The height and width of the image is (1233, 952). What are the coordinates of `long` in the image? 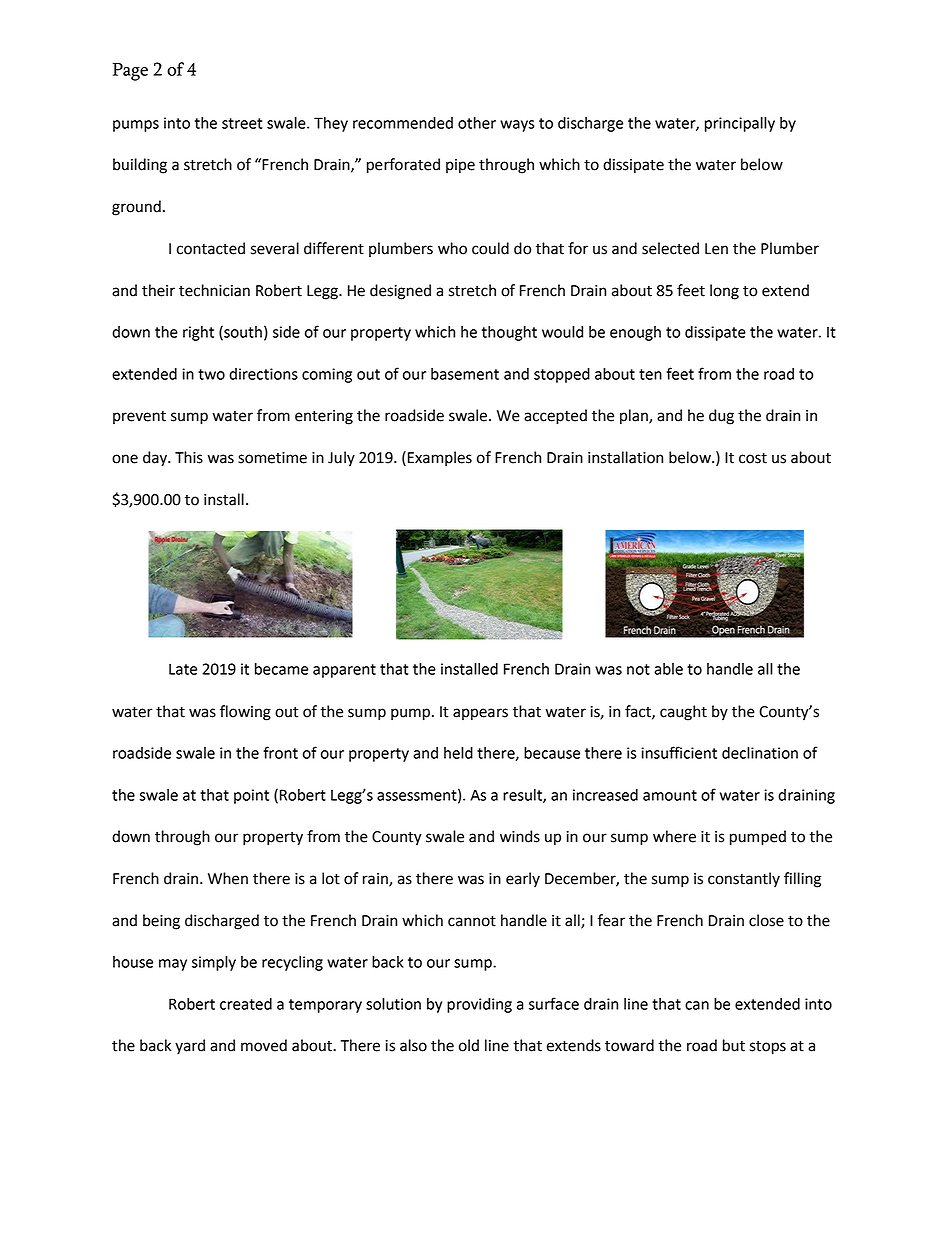 It's located at (724, 292).
